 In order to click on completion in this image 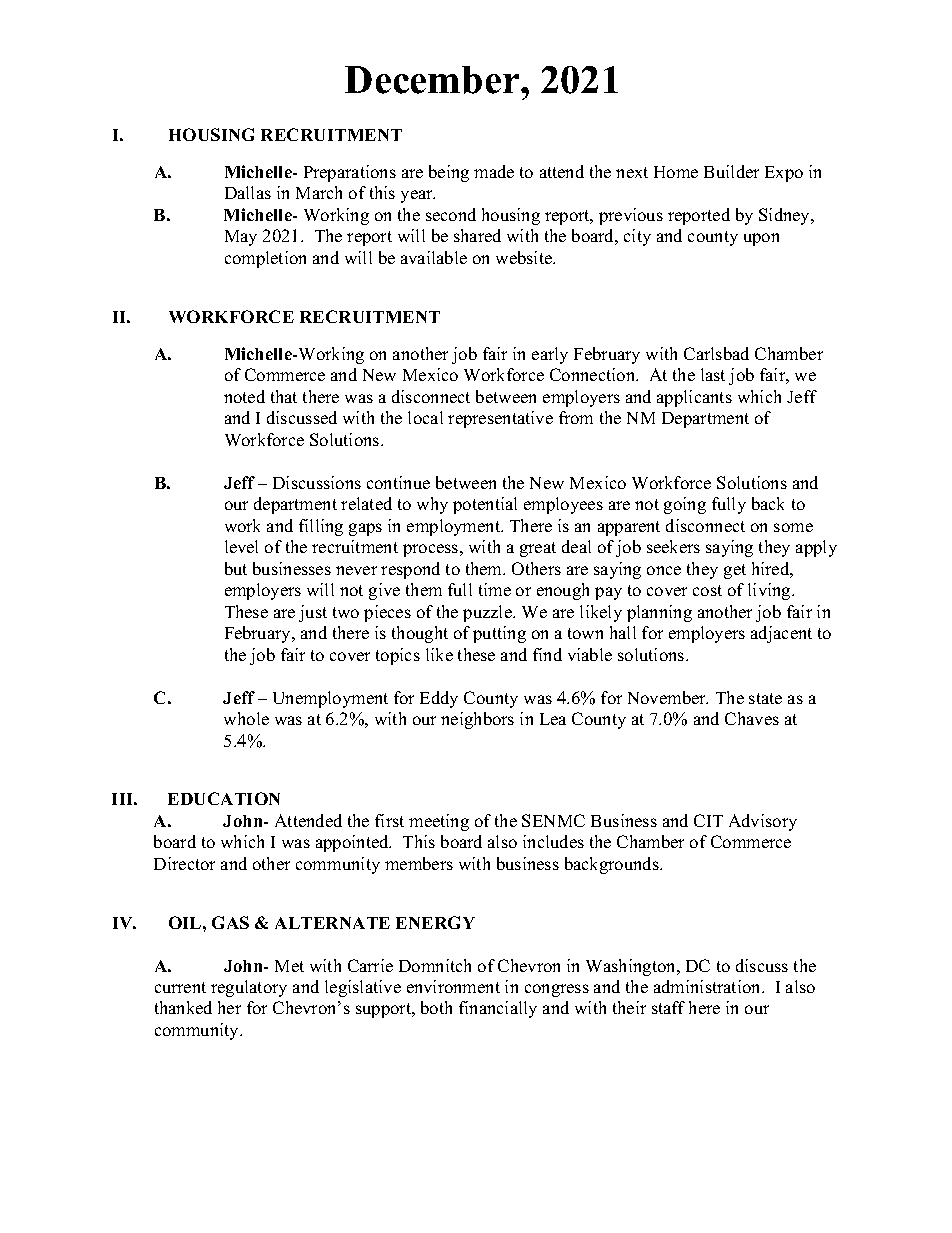, I will do `click(265, 259)`.
